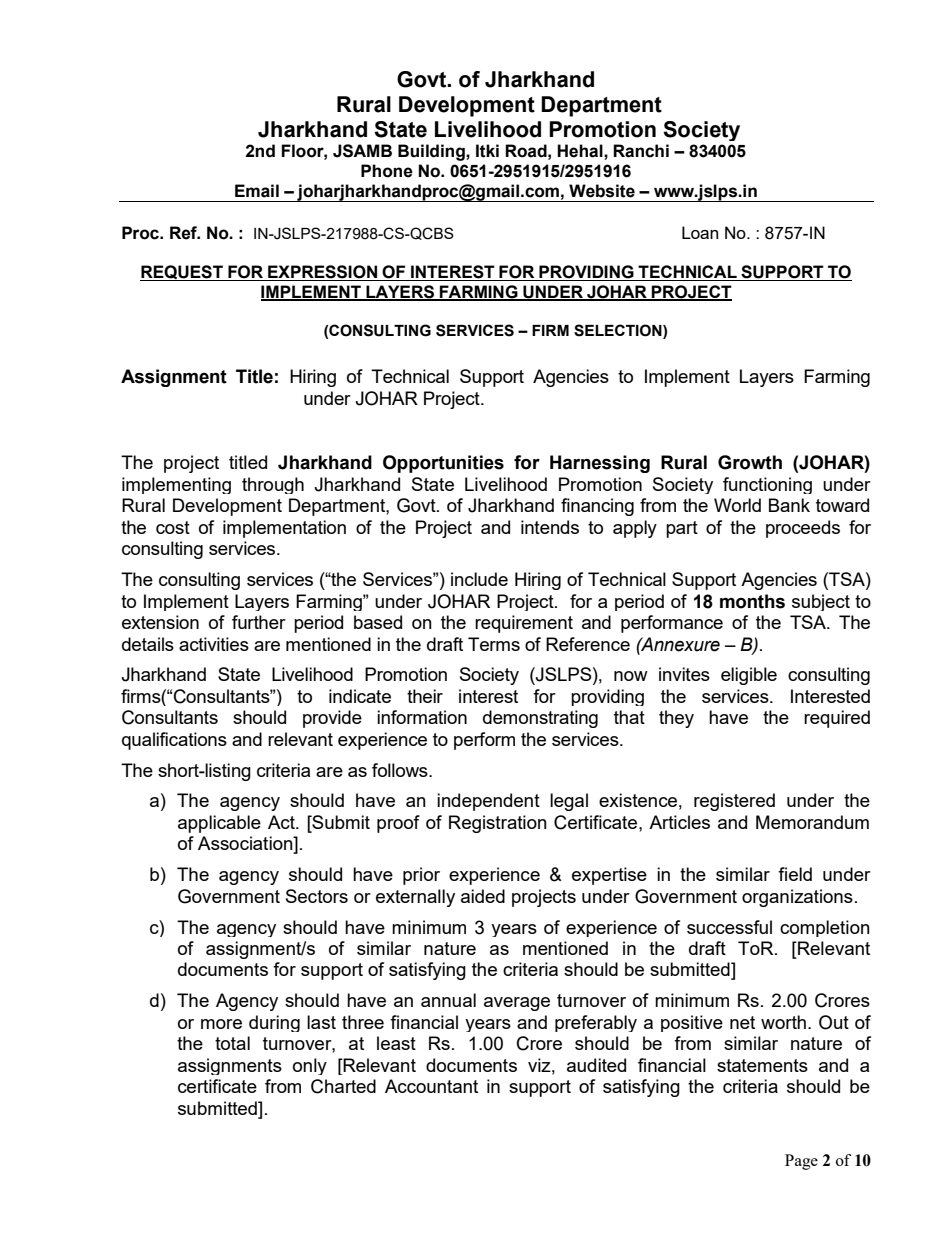 Image resolution: width=952 pixels, height=1233 pixels. Describe the element at coordinates (767, 485) in the screenshot. I see `functioning` at that location.
